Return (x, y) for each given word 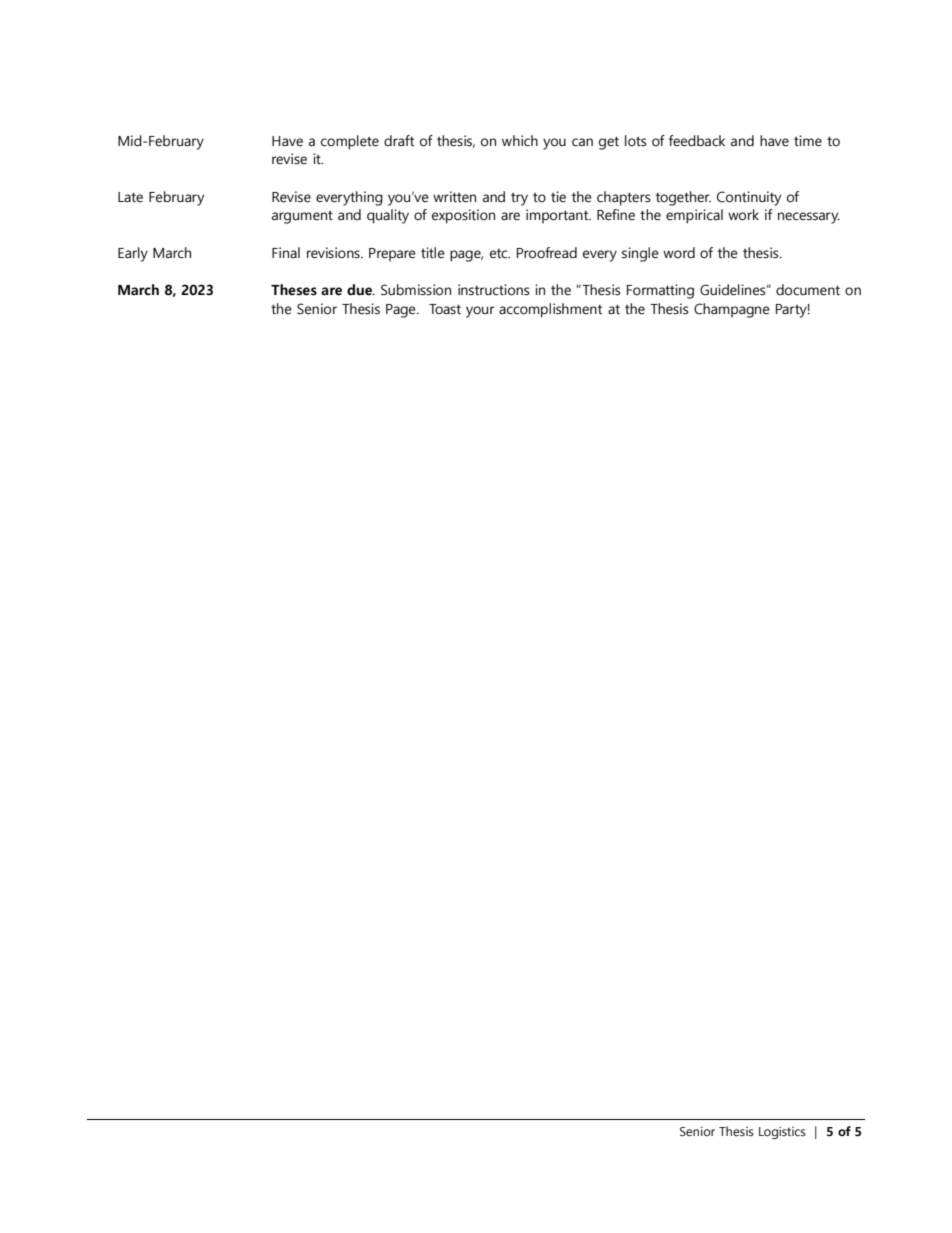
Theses (294, 290)
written (454, 197)
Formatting (660, 291)
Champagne (732, 310)
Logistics (782, 1132)
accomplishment (550, 310)
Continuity (749, 198)
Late (130, 197)
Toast (445, 309)
